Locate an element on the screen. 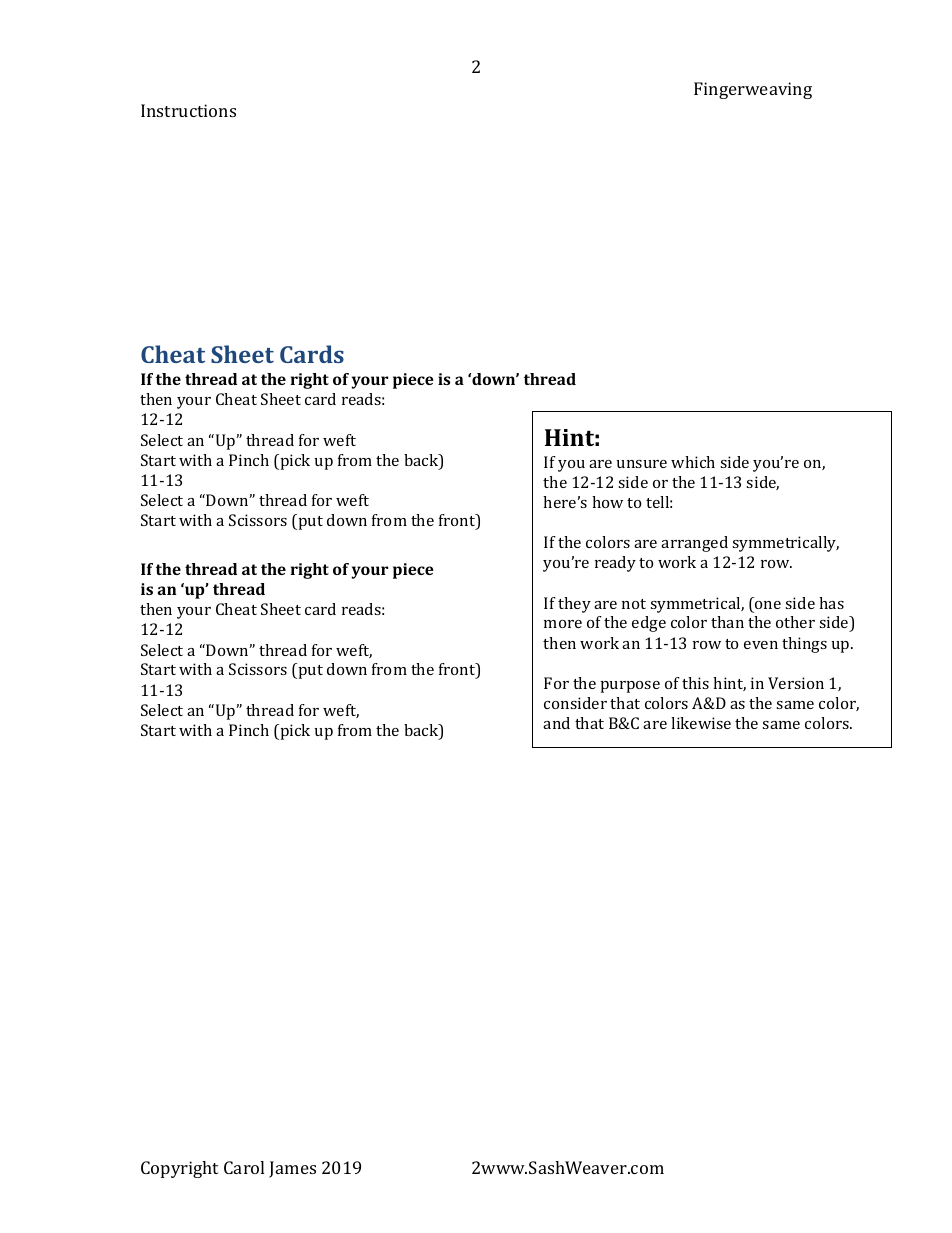 The height and width of the screenshot is (1233, 952). likewise is located at coordinates (701, 723).
